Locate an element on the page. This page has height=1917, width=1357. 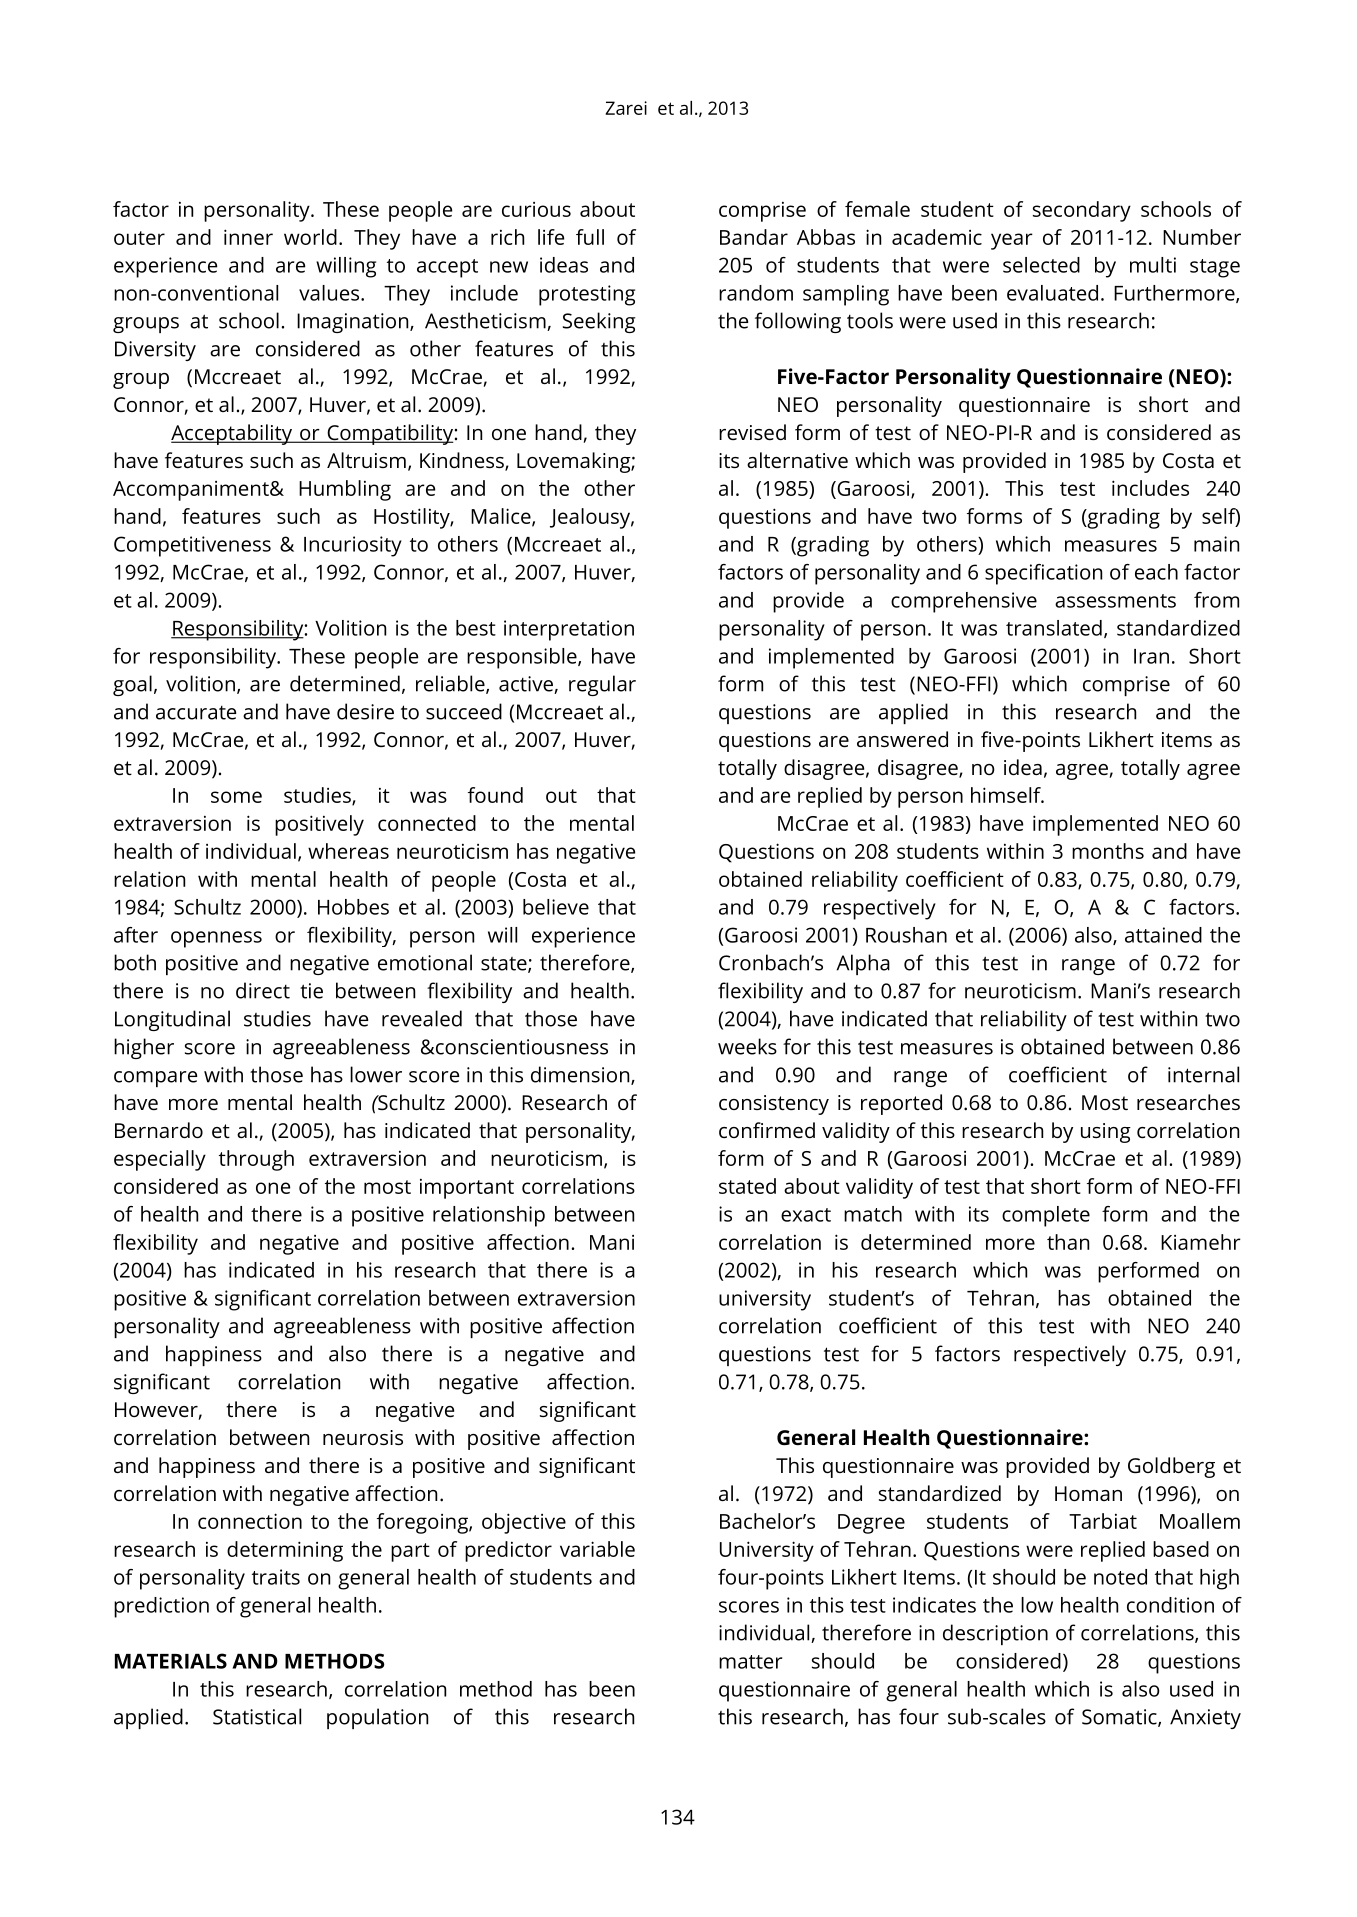
selected is located at coordinates (1041, 265).
